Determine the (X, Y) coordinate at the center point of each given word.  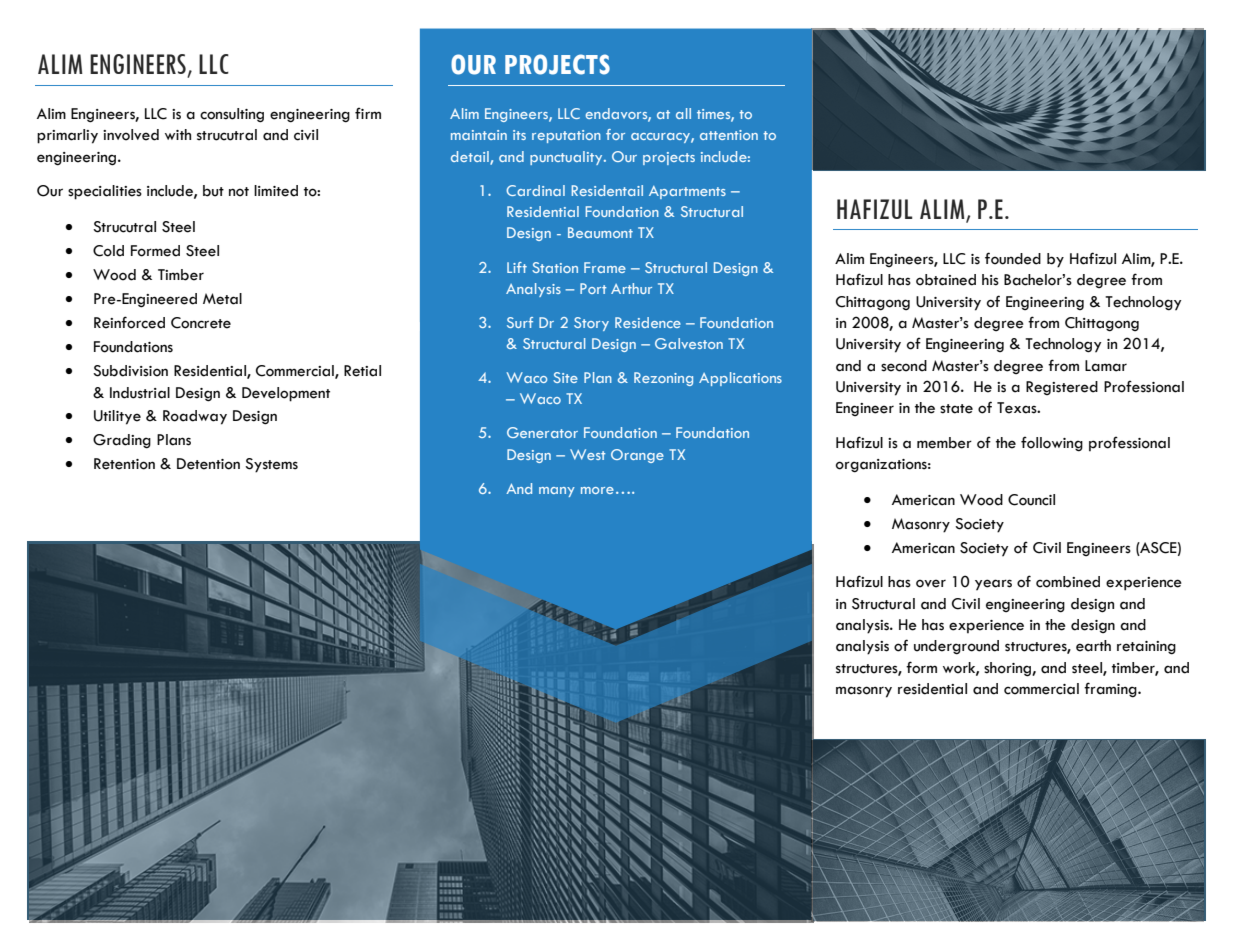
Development (286, 394)
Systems (271, 465)
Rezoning (663, 379)
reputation (566, 136)
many (557, 492)
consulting (232, 115)
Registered (1062, 388)
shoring (1008, 669)
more (597, 490)
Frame (605, 267)
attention (729, 135)
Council (1031, 500)
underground (956, 647)
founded (1013, 258)
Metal (222, 299)
